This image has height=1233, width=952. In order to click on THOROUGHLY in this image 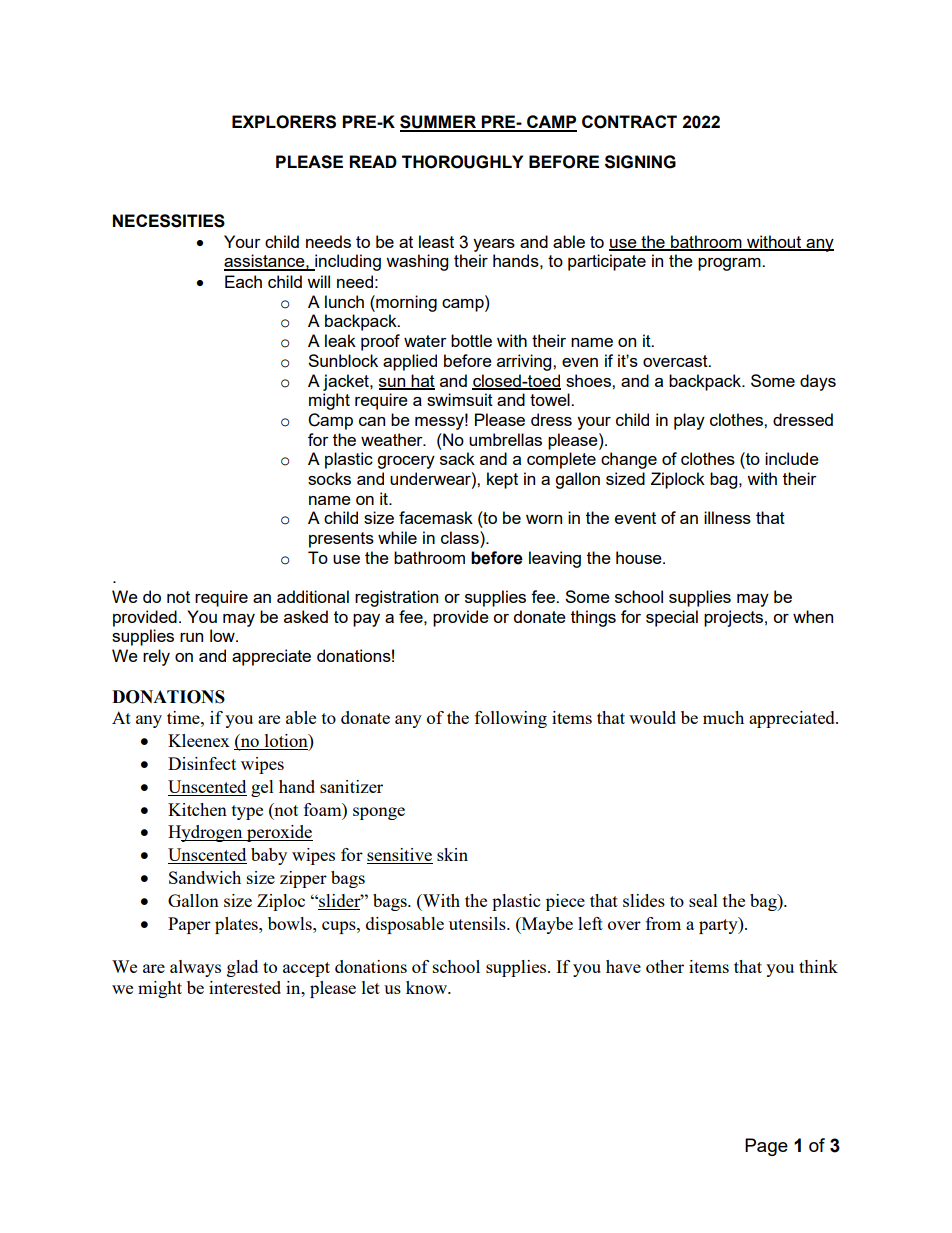, I will do `click(462, 162)`.
